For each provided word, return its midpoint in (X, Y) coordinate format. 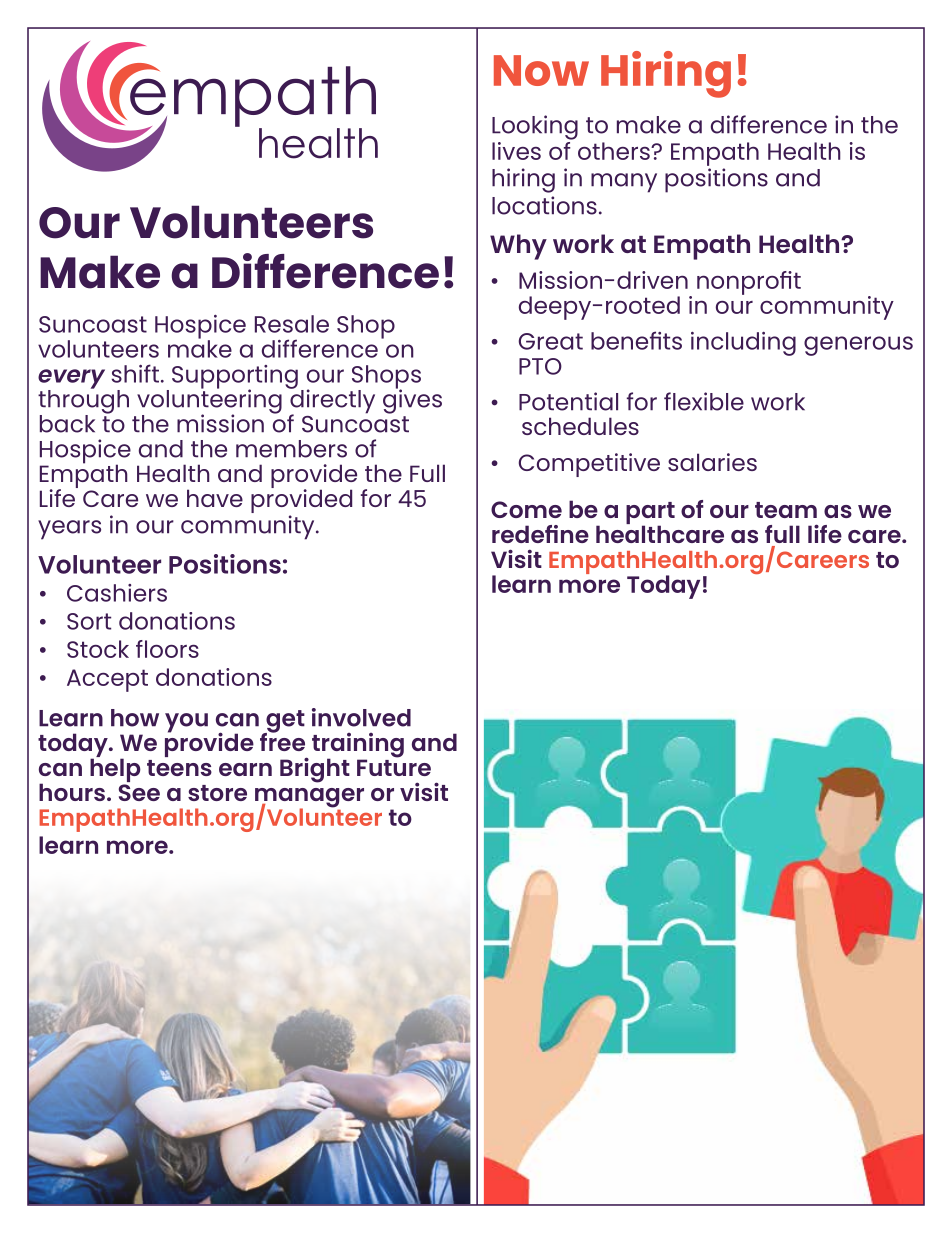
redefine (540, 534)
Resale (292, 324)
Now (541, 70)
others (615, 151)
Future (394, 766)
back (67, 424)
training (358, 746)
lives (516, 151)
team (786, 510)
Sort (89, 621)
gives (412, 400)
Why (518, 247)
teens (179, 768)
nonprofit (749, 283)
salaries (712, 462)
